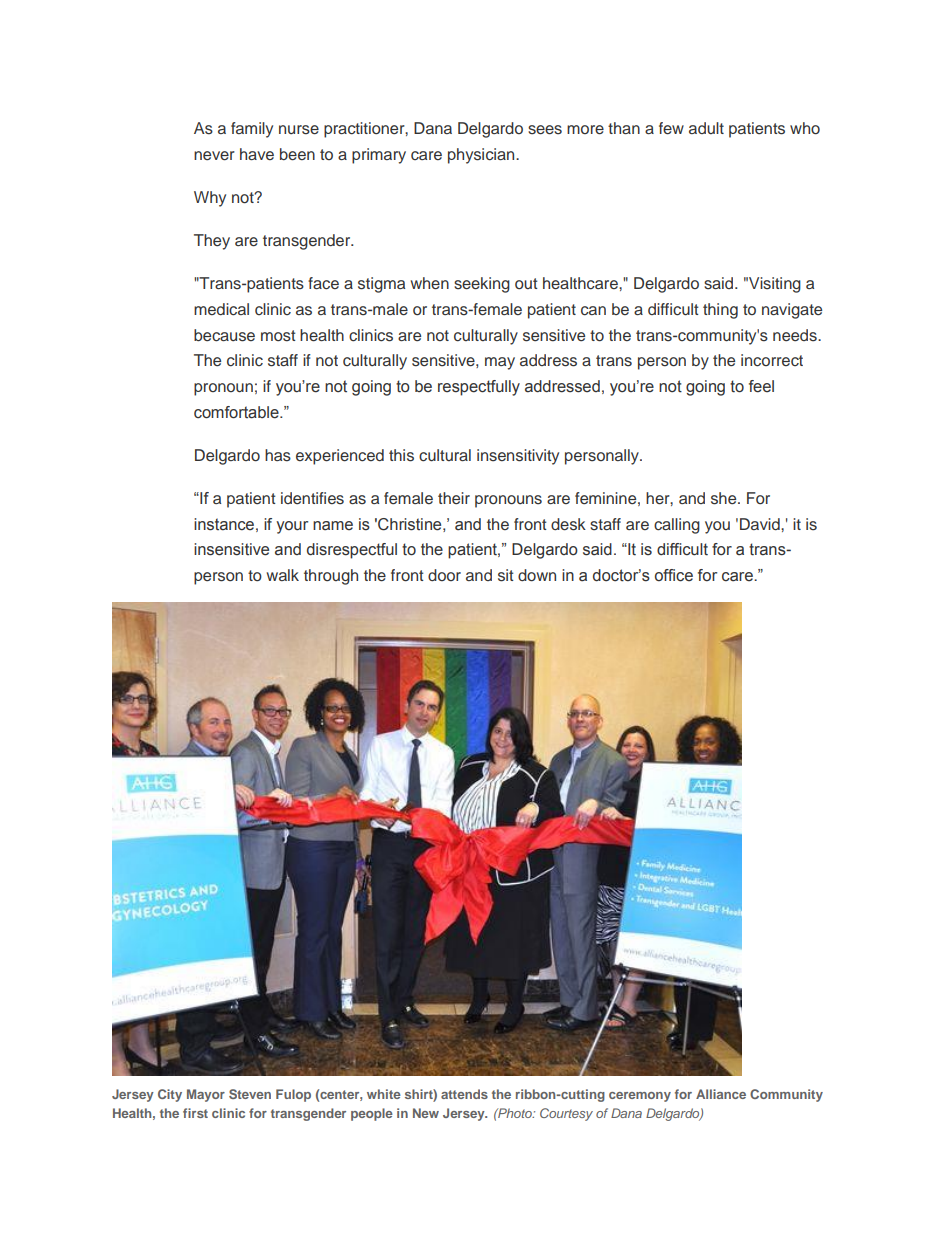  What do you see at coordinates (720, 311) in the image?
I see `thing` at bounding box center [720, 311].
